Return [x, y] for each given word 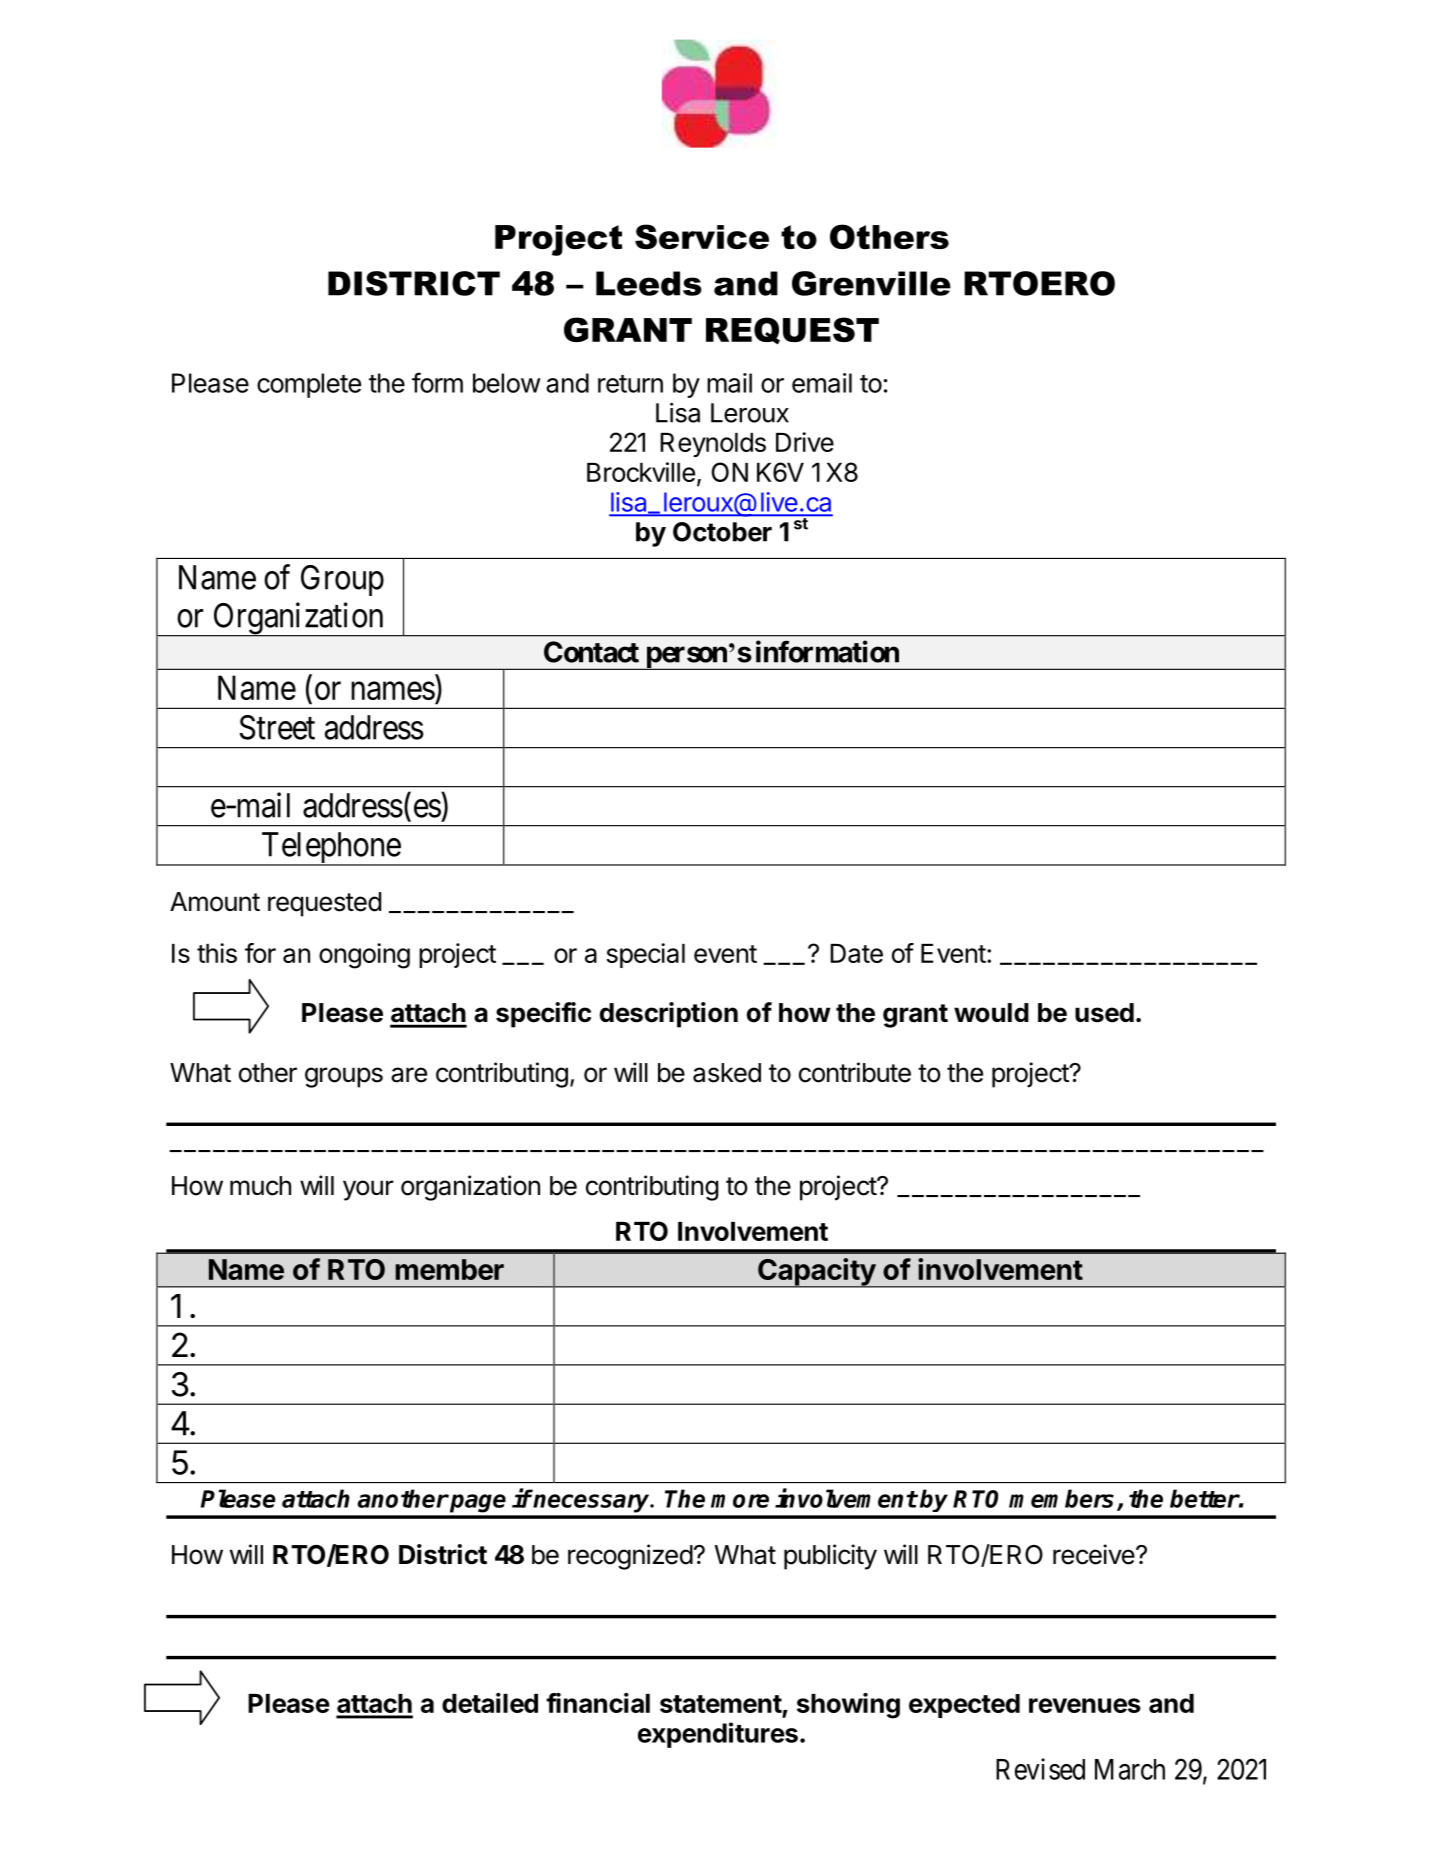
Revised [1040, 1769]
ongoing [364, 956]
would [991, 1013]
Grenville [871, 283]
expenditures [718, 1735]
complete [309, 385]
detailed [490, 1703]
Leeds [649, 283]
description [669, 1015]
